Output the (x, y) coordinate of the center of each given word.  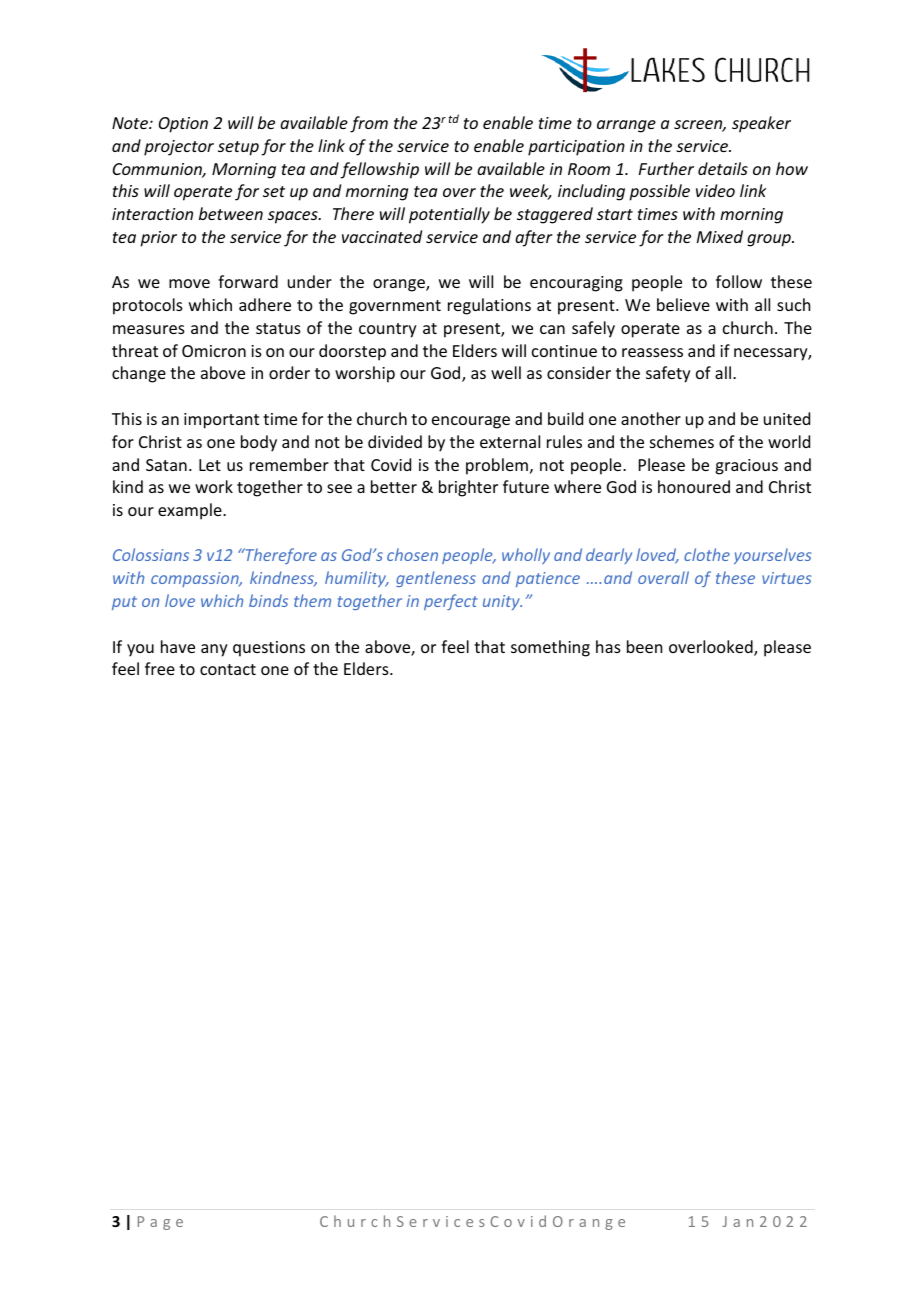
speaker (761, 124)
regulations (489, 306)
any (214, 650)
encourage (471, 422)
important (221, 421)
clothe (707, 554)
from (369, 124)
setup (238, 148)
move (189, 283)
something (550, 648)
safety (668, 374)
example (191, 511)
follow (739, 281)
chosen (412, 554)
